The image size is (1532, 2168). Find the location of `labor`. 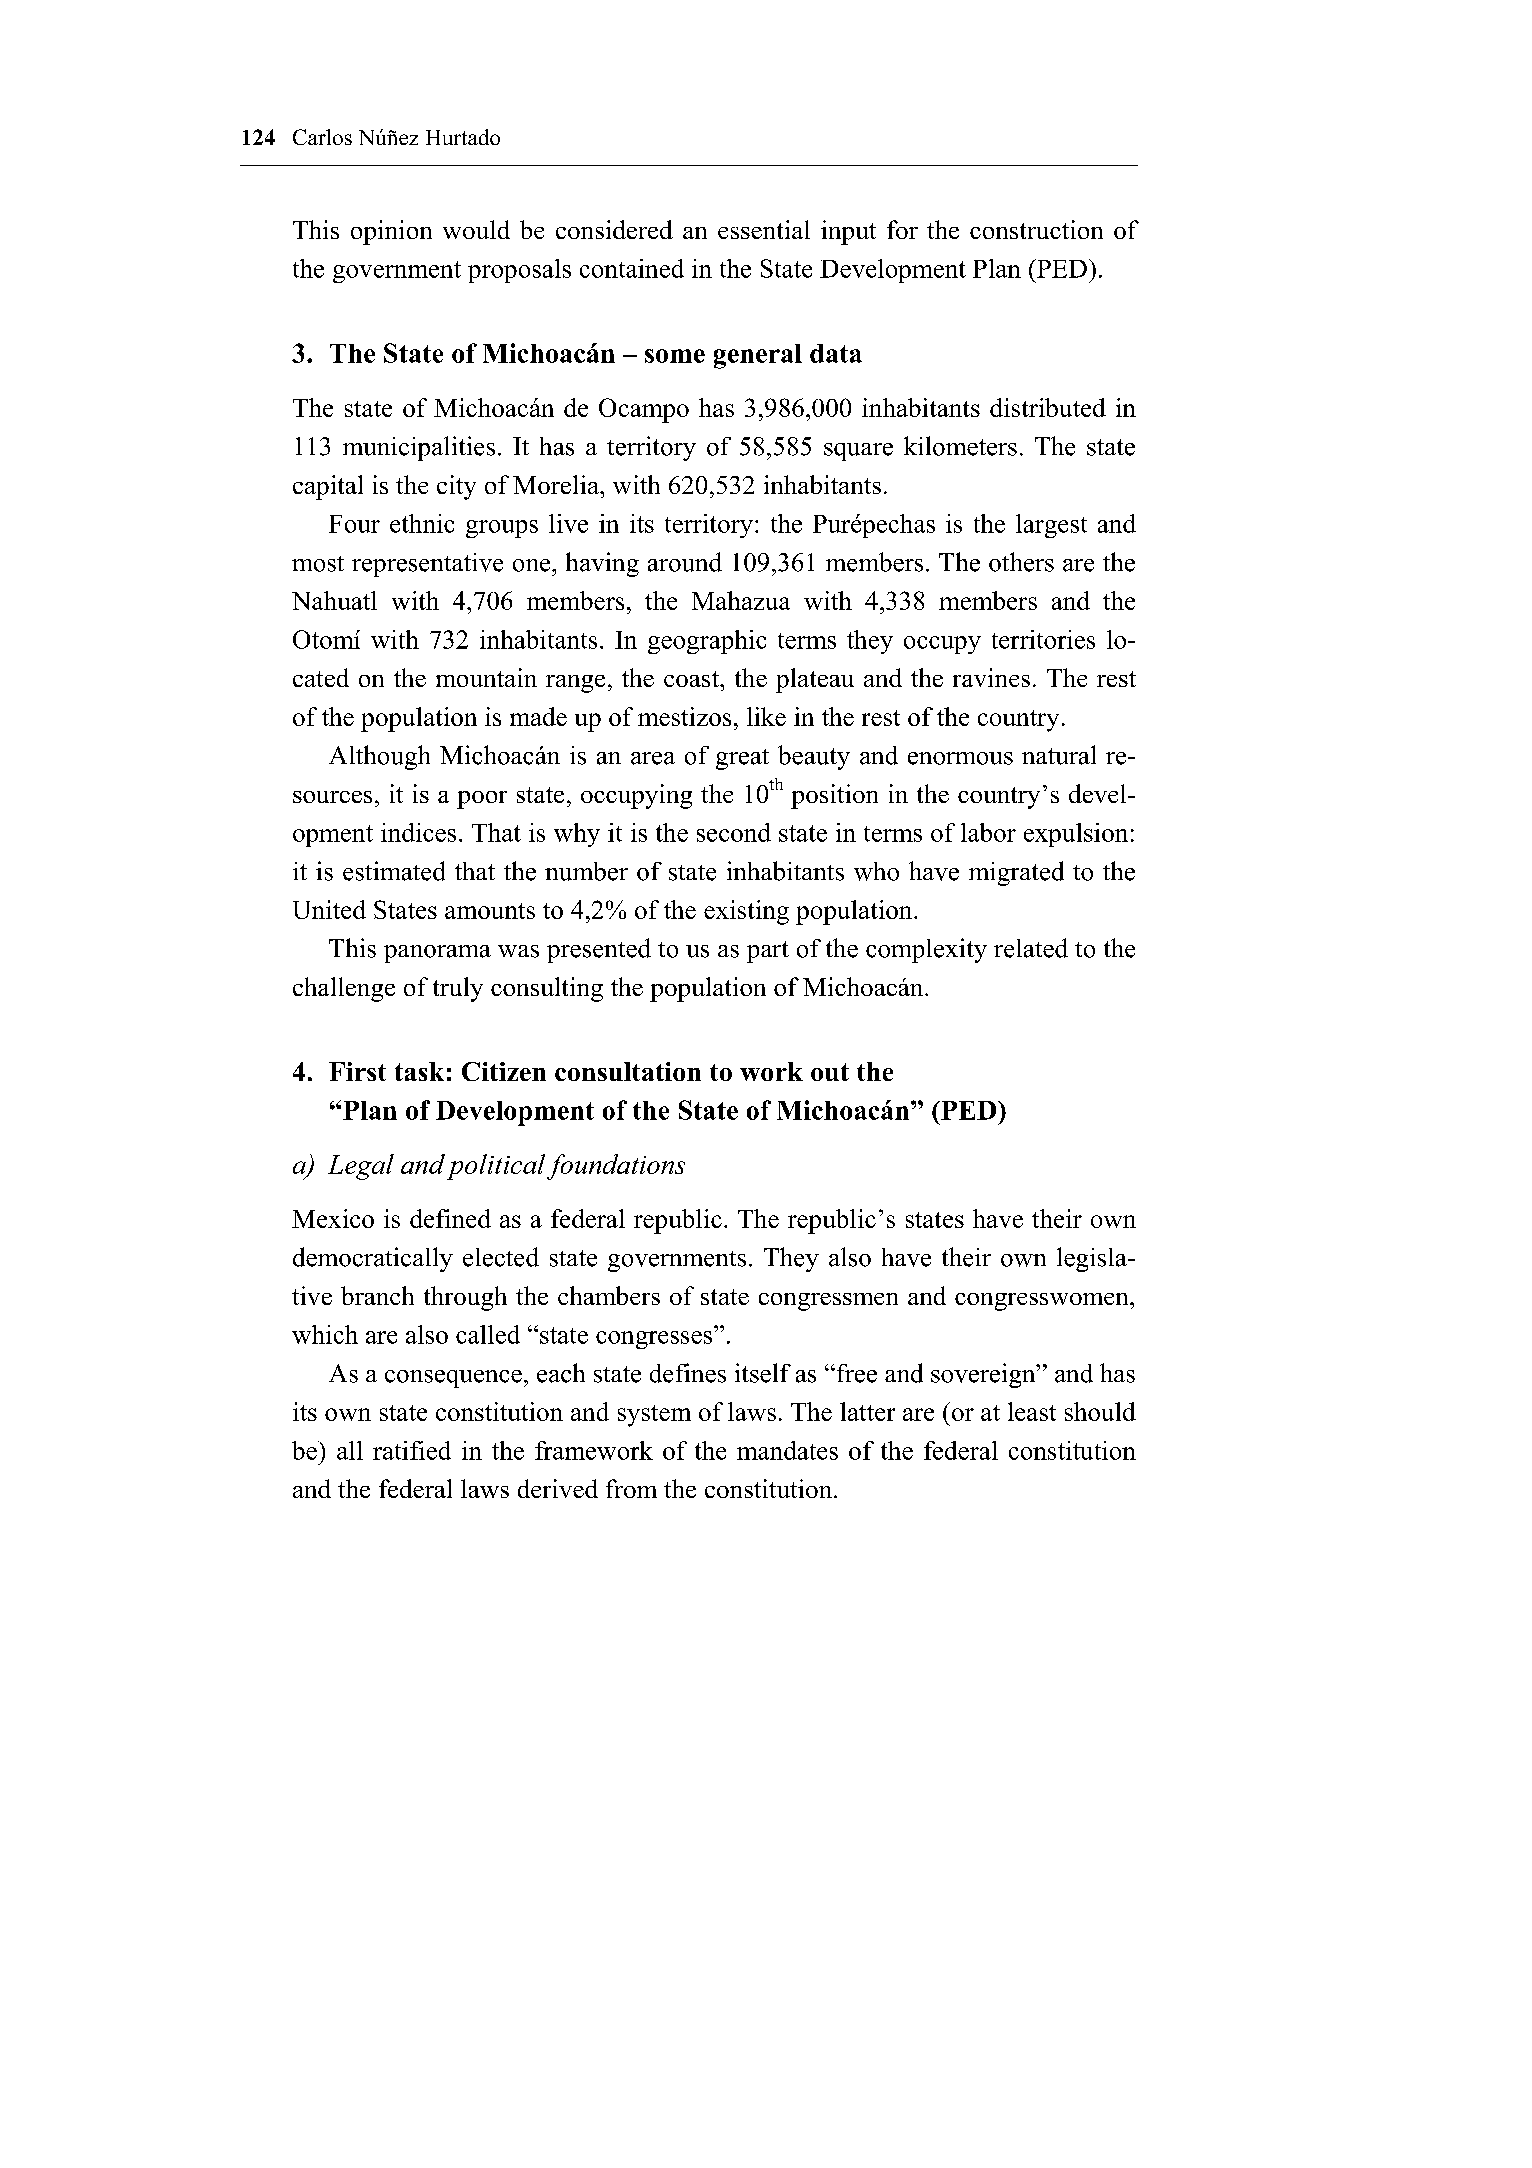

labor is located at coordinates (988, 832).
